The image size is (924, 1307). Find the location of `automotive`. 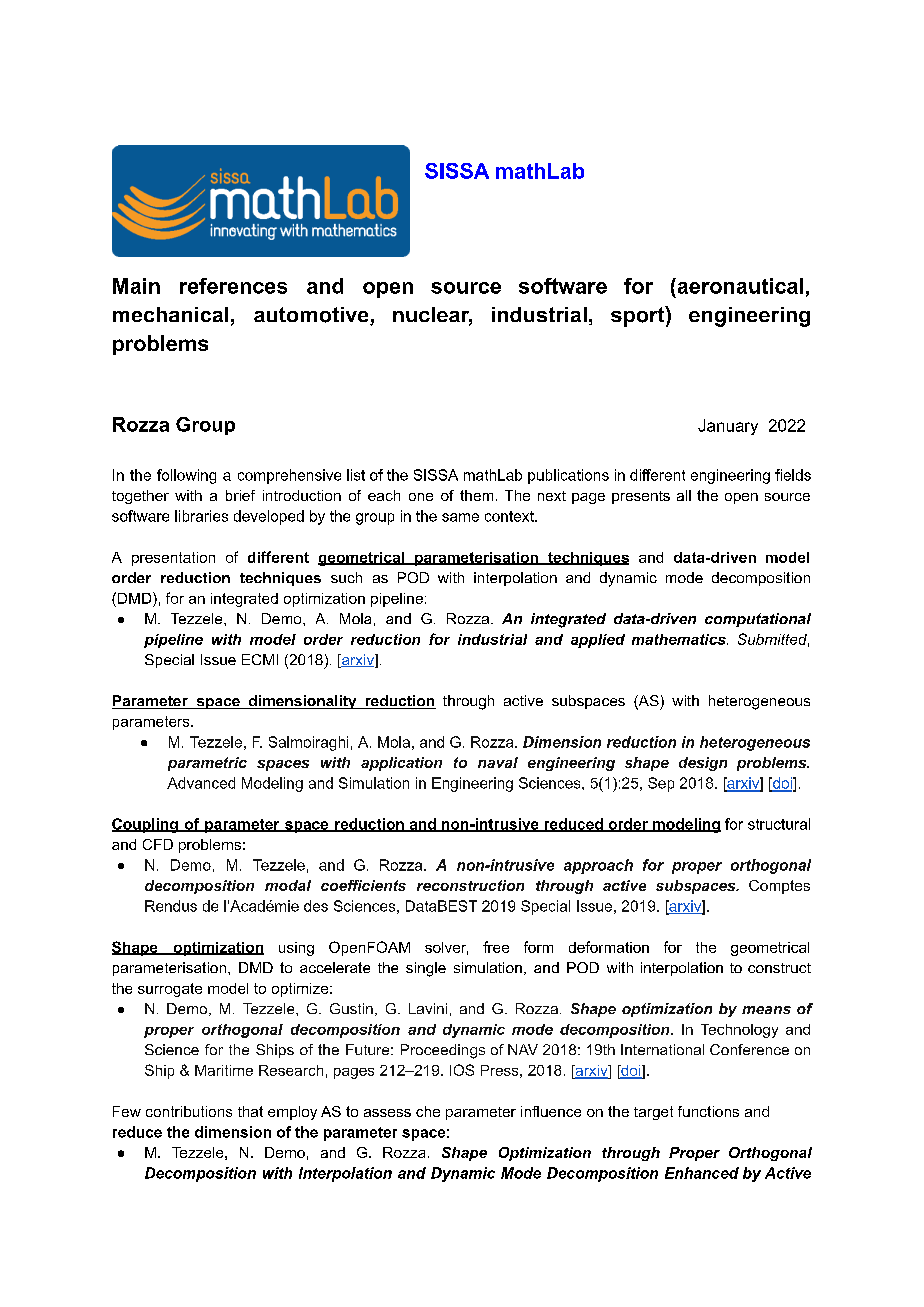

automotive is located at coordinates (312, 316).
